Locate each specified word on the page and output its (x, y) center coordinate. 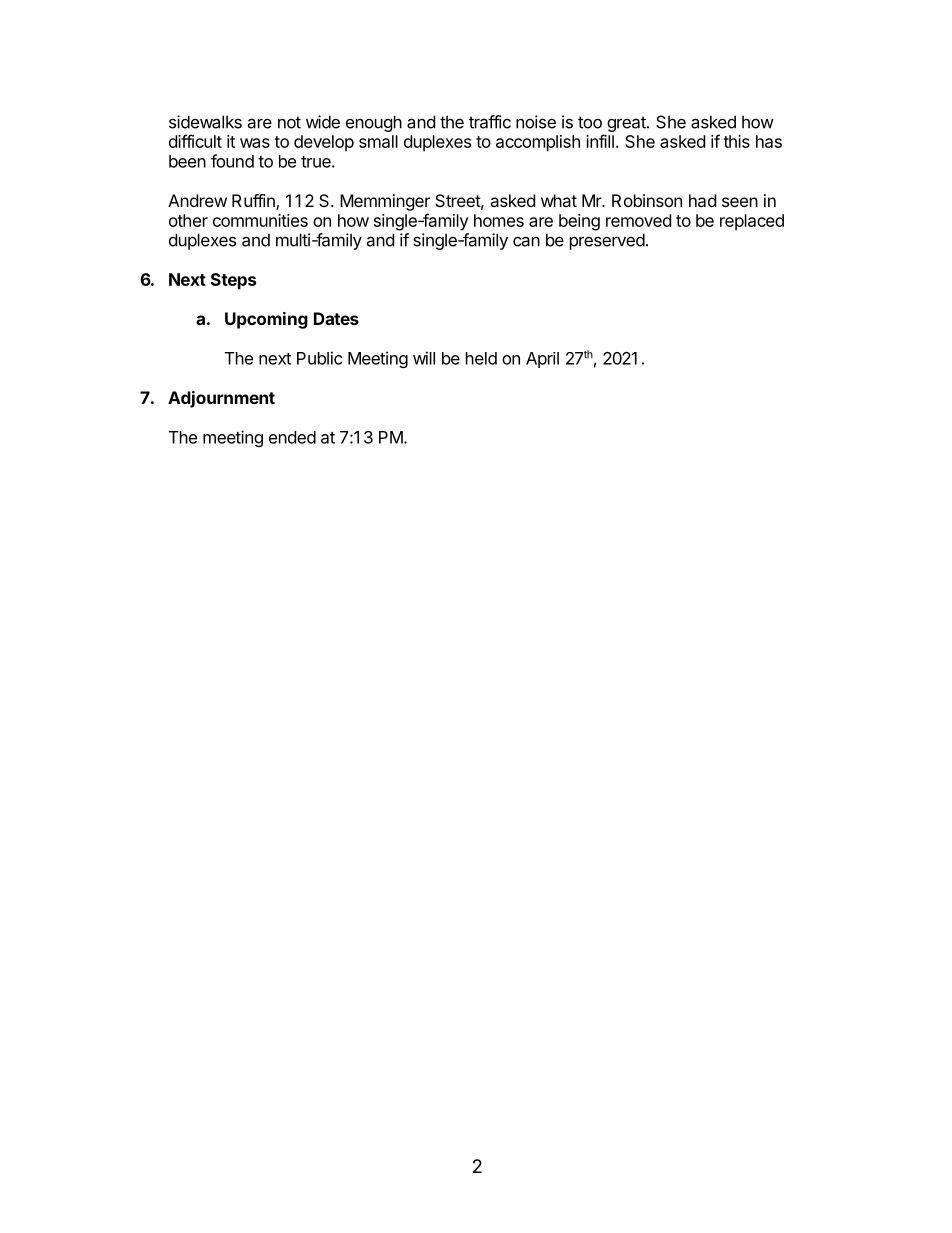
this (736, 141)
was (255, 143)
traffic (490, 122)
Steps (233, 281)
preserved (607, 241)
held (481, 358)
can (526, 241)
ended (292, 437)
